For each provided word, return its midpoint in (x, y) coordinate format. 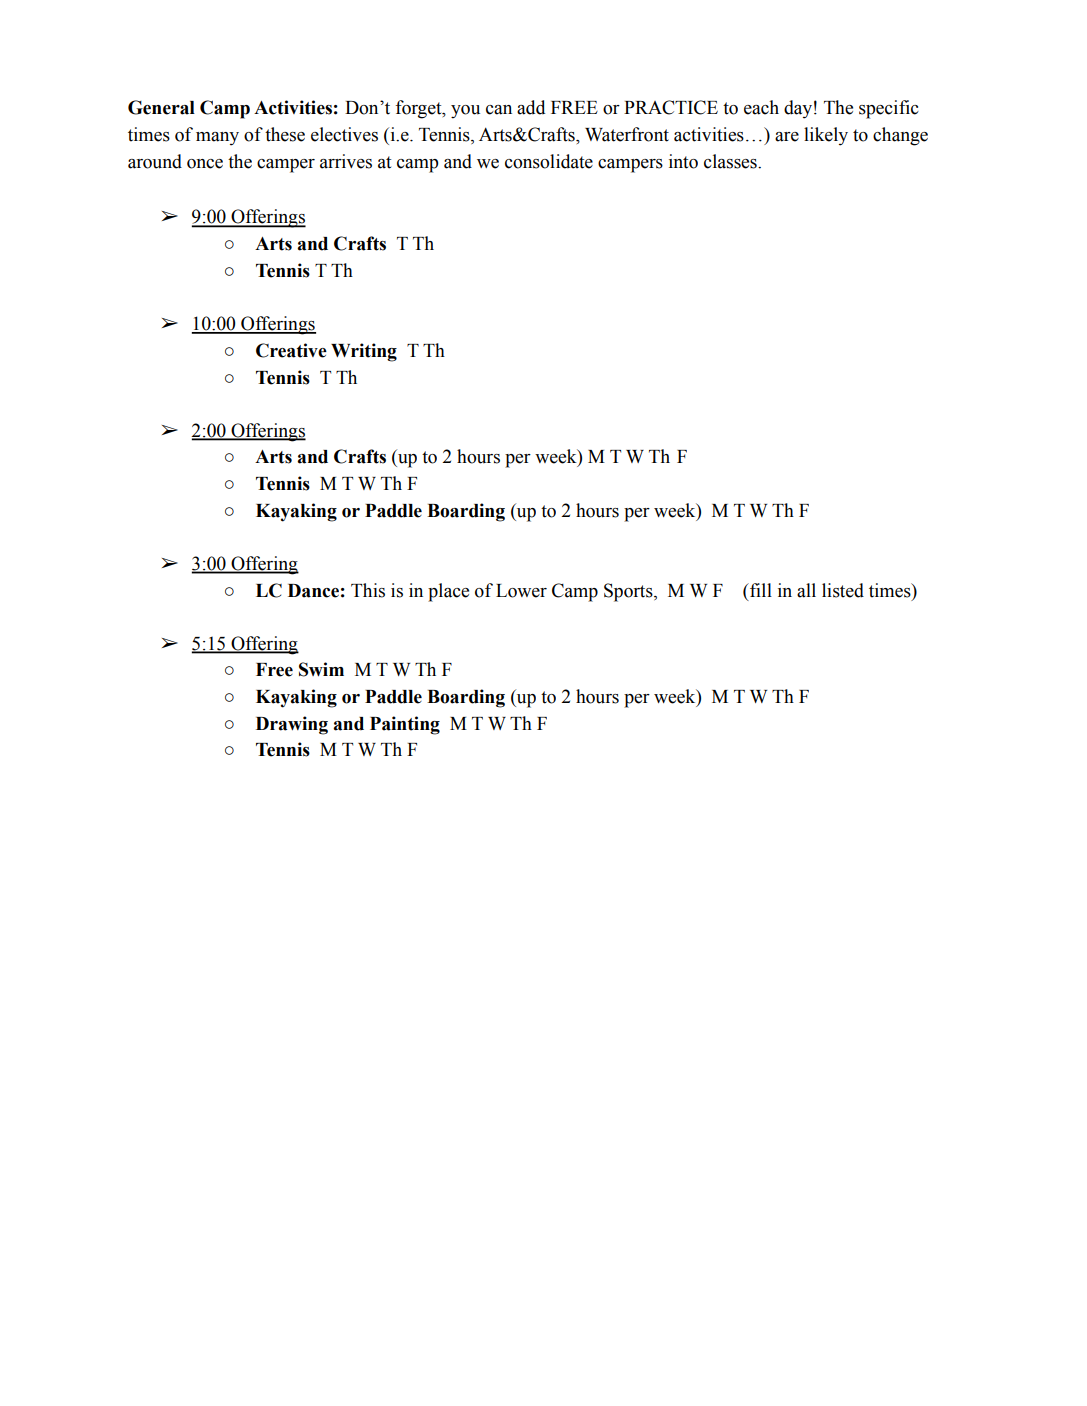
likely (826, 136)
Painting (405, 725)
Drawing (292, 725)
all (806, 590)
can (499, 110)
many (217, 139)
